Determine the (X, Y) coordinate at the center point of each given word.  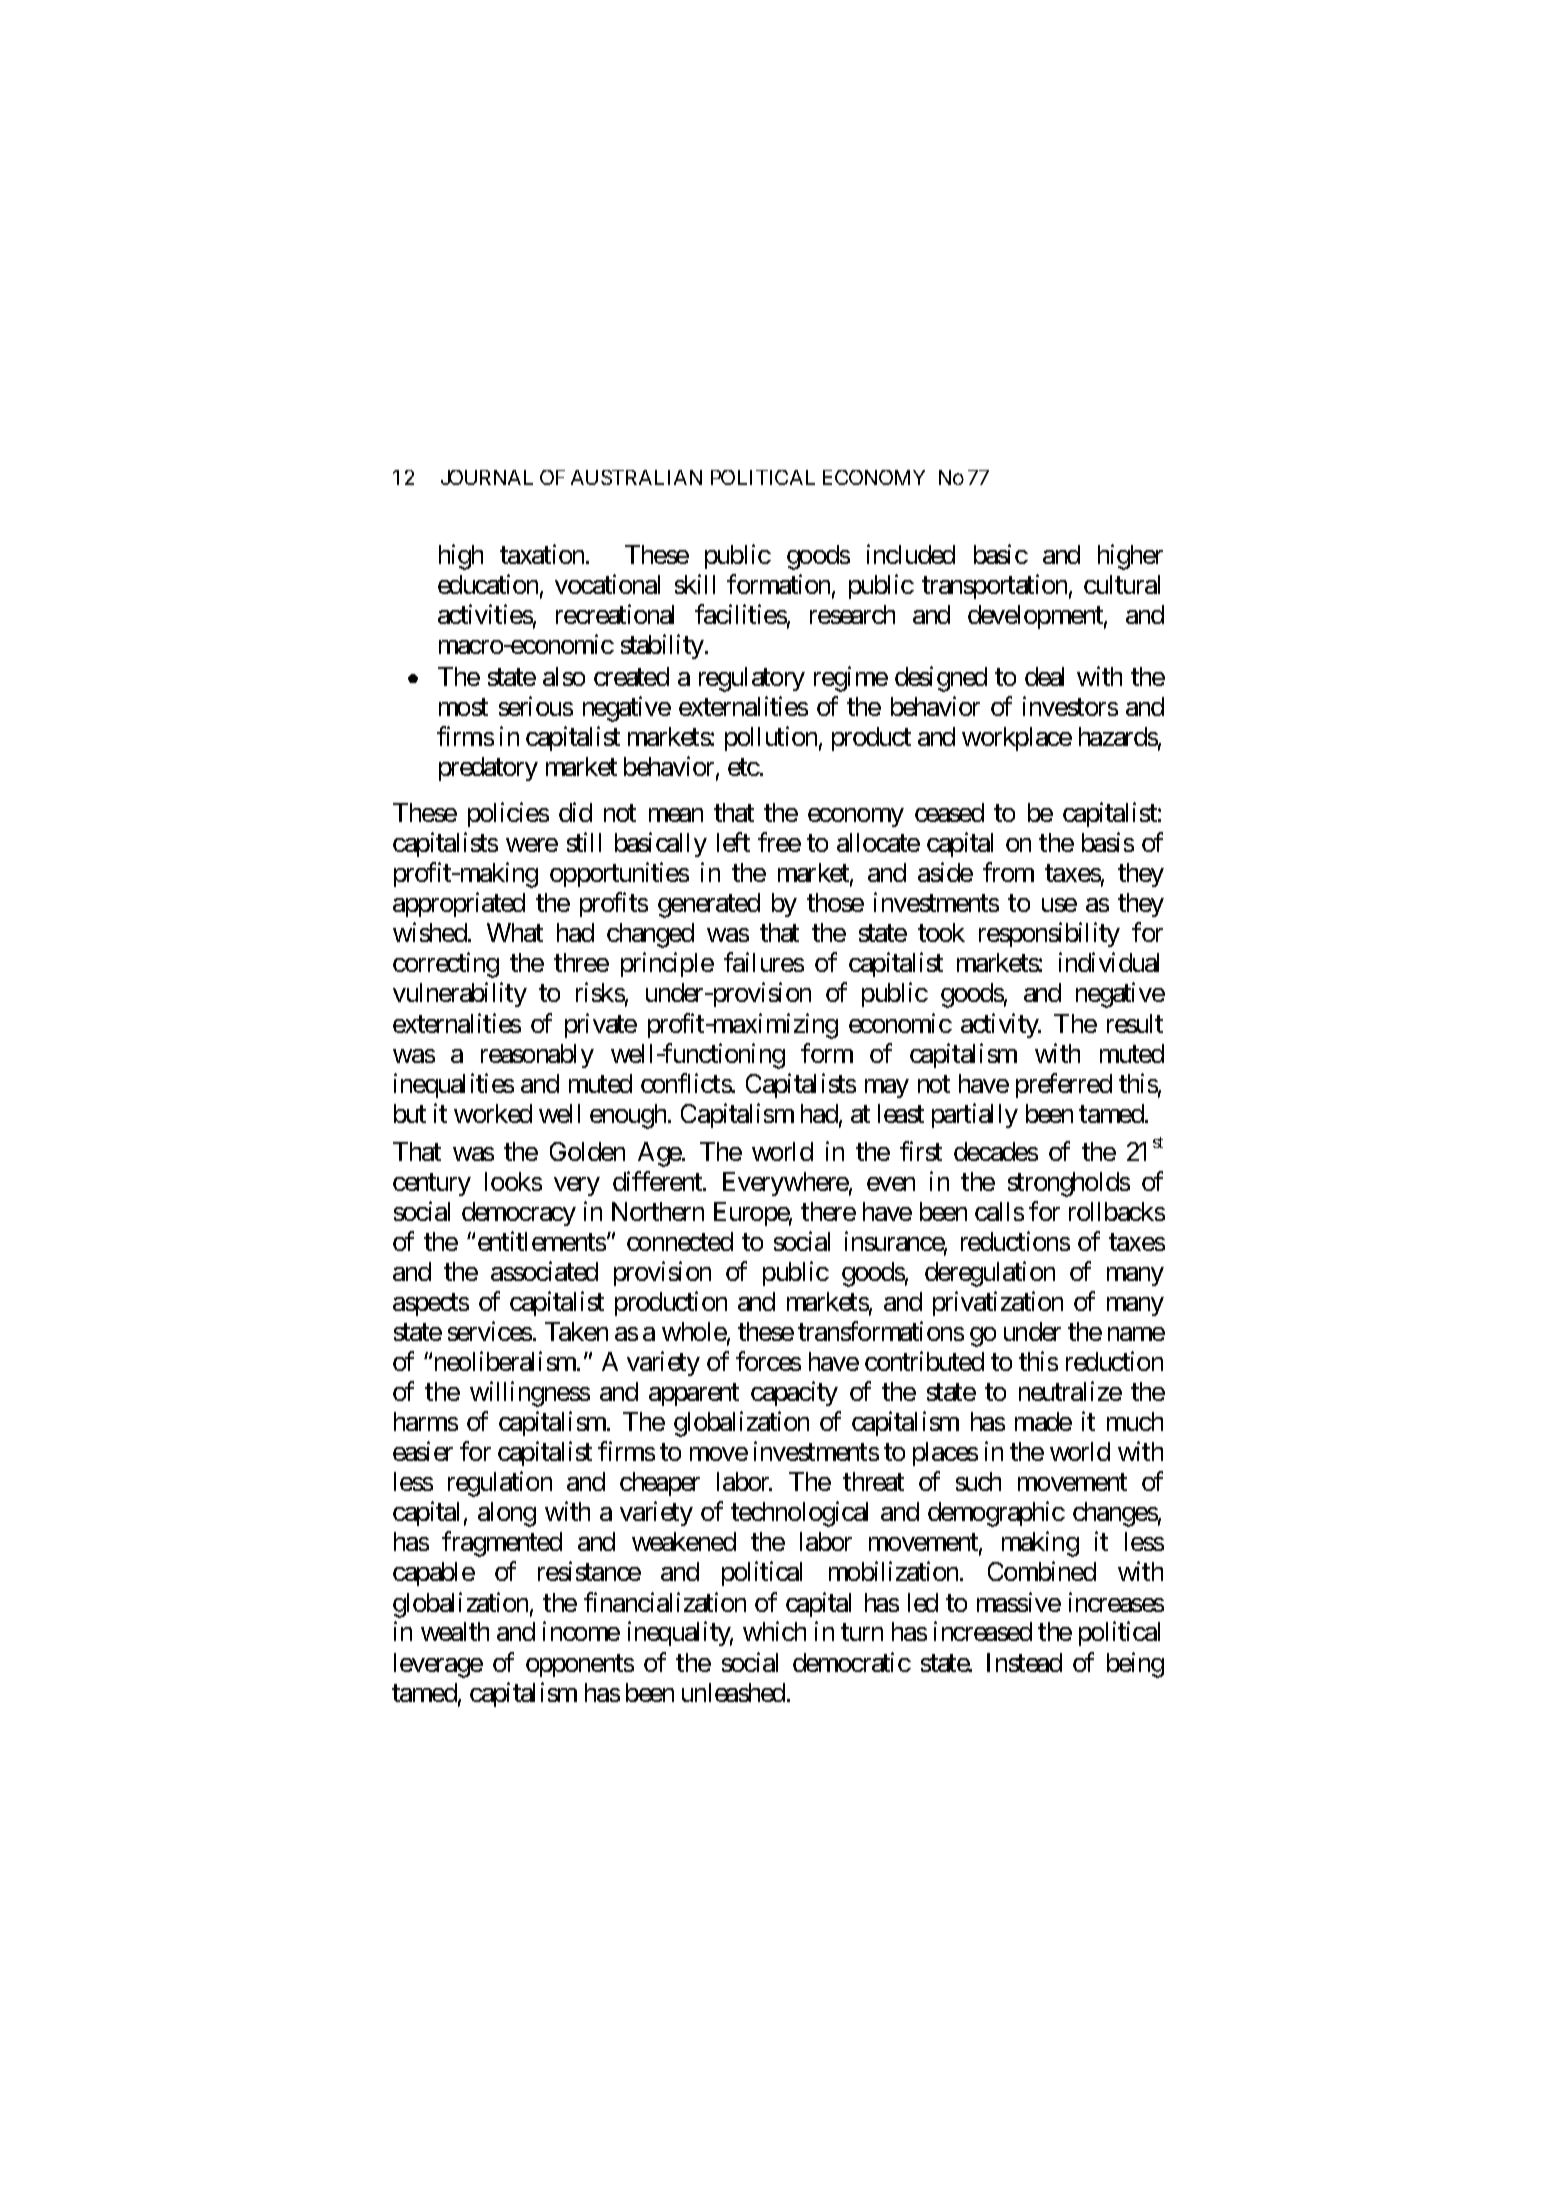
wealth (455, 1631)
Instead (1024, 1662)
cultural (1122, 584)
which (774, 1631)
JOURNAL (487, 477)
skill (695, 584)
